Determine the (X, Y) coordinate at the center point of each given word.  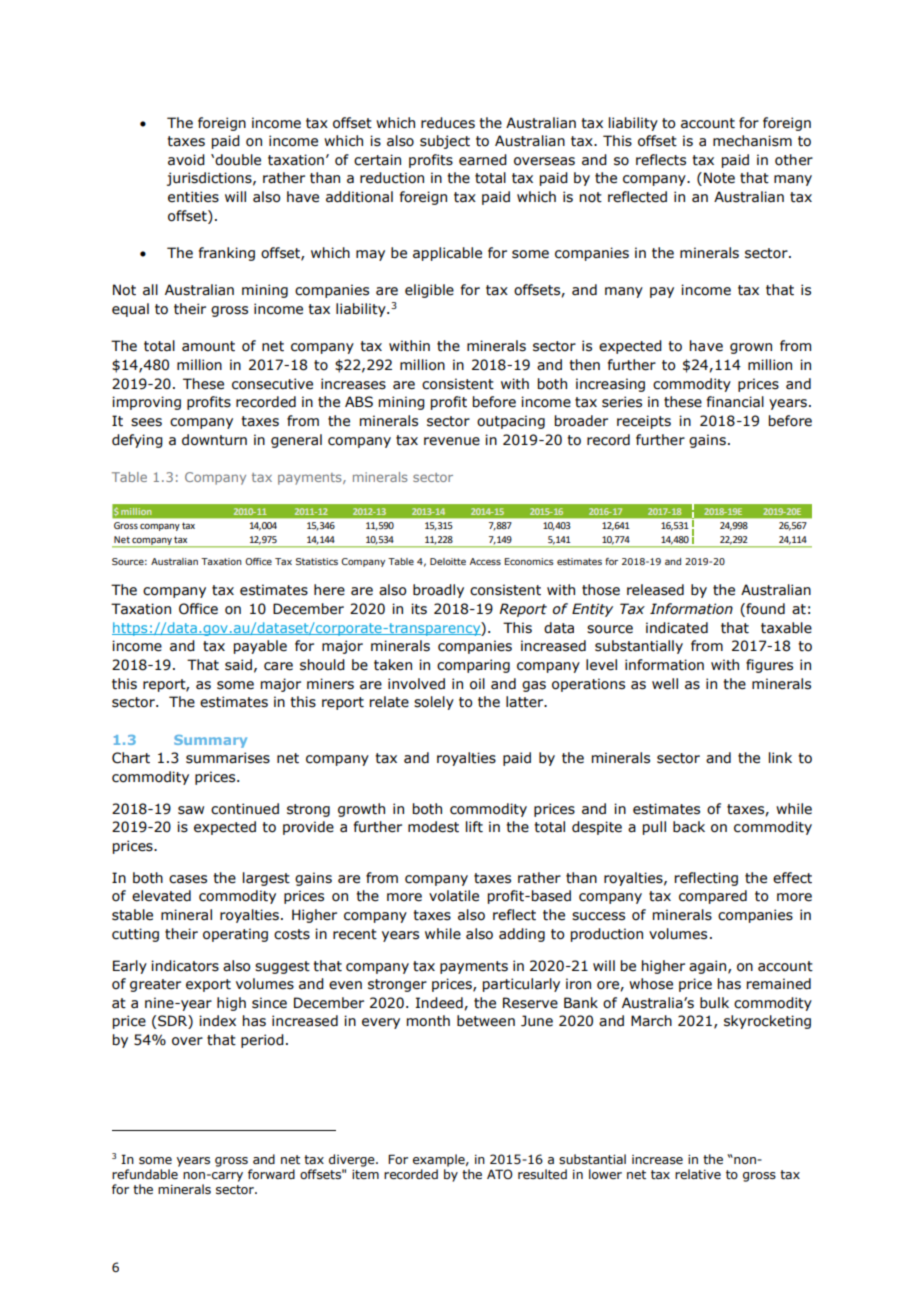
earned (483, 160)
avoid (186, 160)
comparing (473, 666)
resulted (542, 1174)
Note (719, 178)
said (238, 665)
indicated (677, 628)
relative (698, 1174)
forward (271, 1174)
